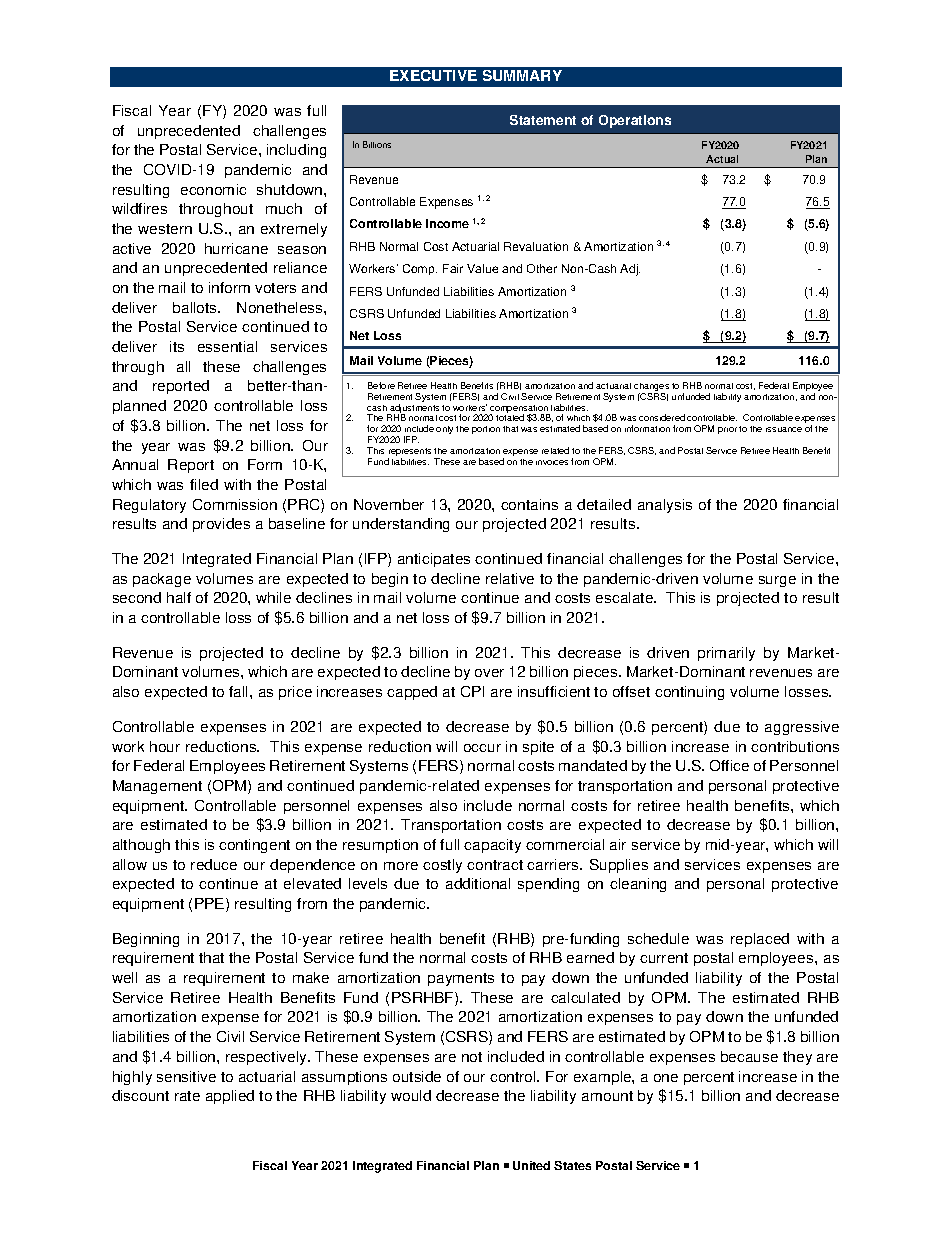 This document has width=952, height=1233. What do you see at coordinates (727, 430) in the document?
I see `prior` at bounding box center [727, 430].
